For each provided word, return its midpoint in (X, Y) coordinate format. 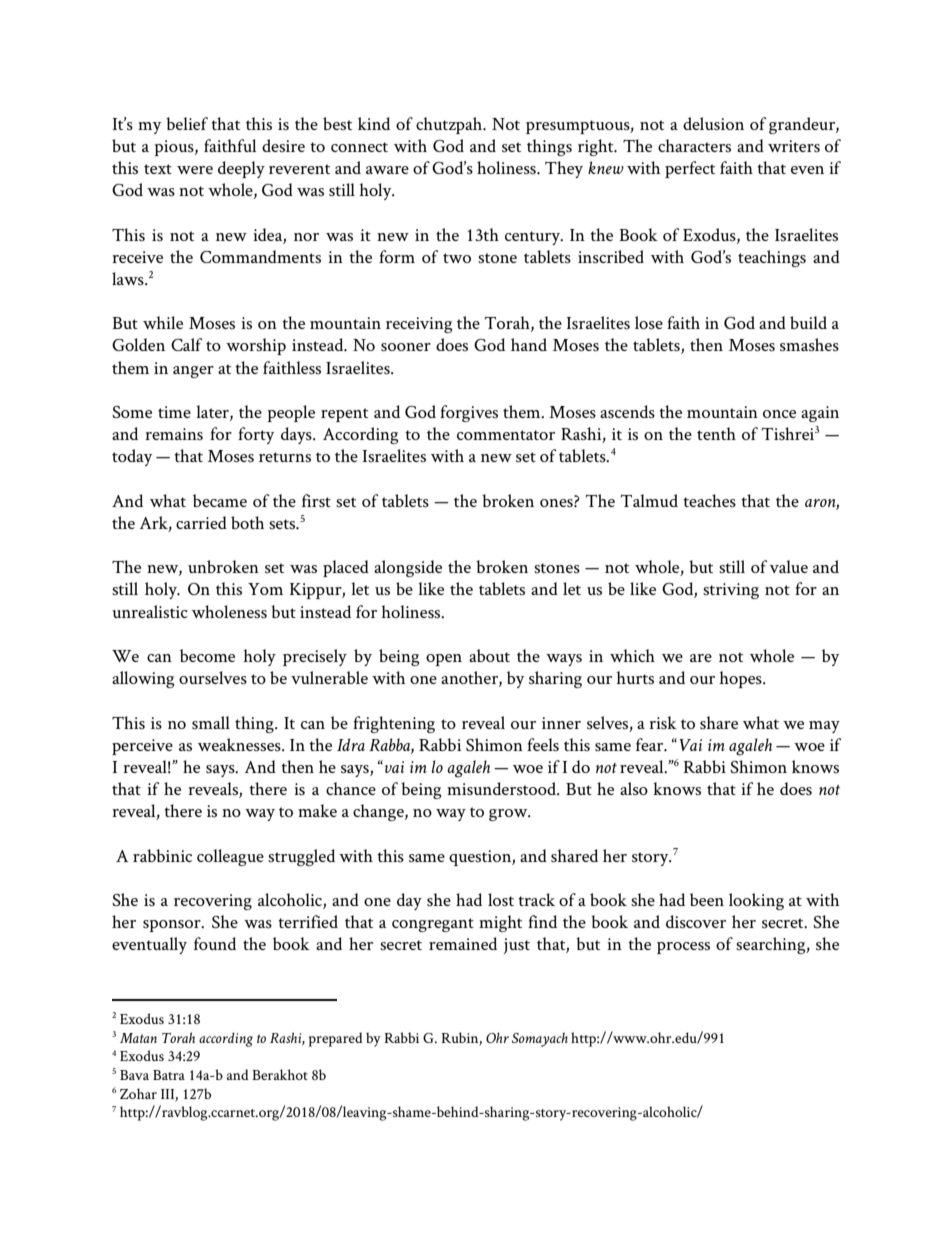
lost (501, 899)
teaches (709, 500)
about (489, 655)
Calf (187, 344)
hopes (741, 679)
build (808, 322)
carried (201, 522)
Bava (134, 1075)
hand (529, 344)
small (211, 722)
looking (756, 901)
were (195, 170)
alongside (408, 568)
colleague (230, 857)
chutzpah (450, 125)
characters (694, 145)
